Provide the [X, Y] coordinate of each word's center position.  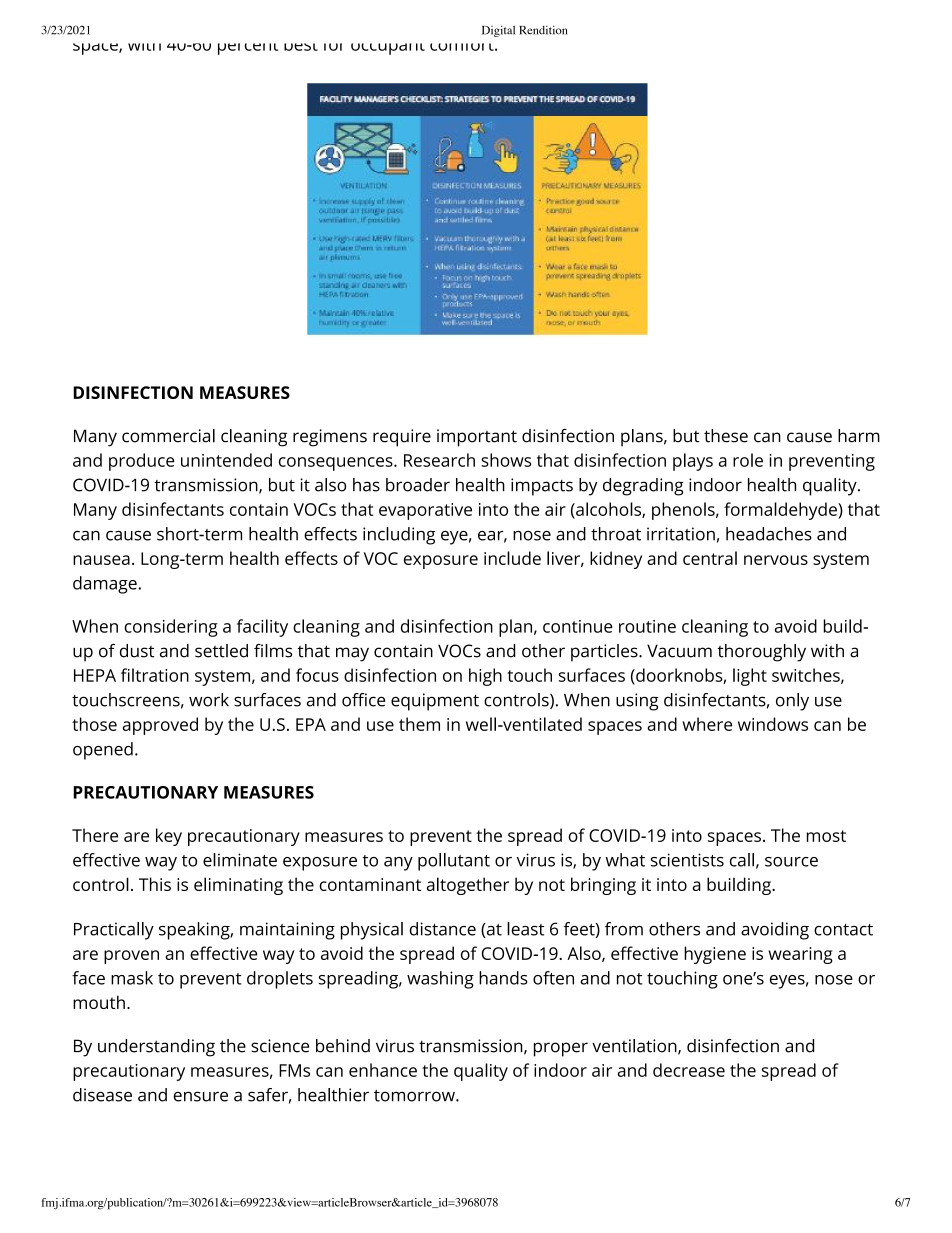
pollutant [454, 862]
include [512, 558]
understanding [156, 1048]
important [477, 438]
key [169, 837]
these [726, 436]
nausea [101, 560]
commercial [168, 436]
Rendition [543, 30]
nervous [776, 560]
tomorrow [415, 1096]
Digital [498, 31]
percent [248, 49]
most [826, 836]
